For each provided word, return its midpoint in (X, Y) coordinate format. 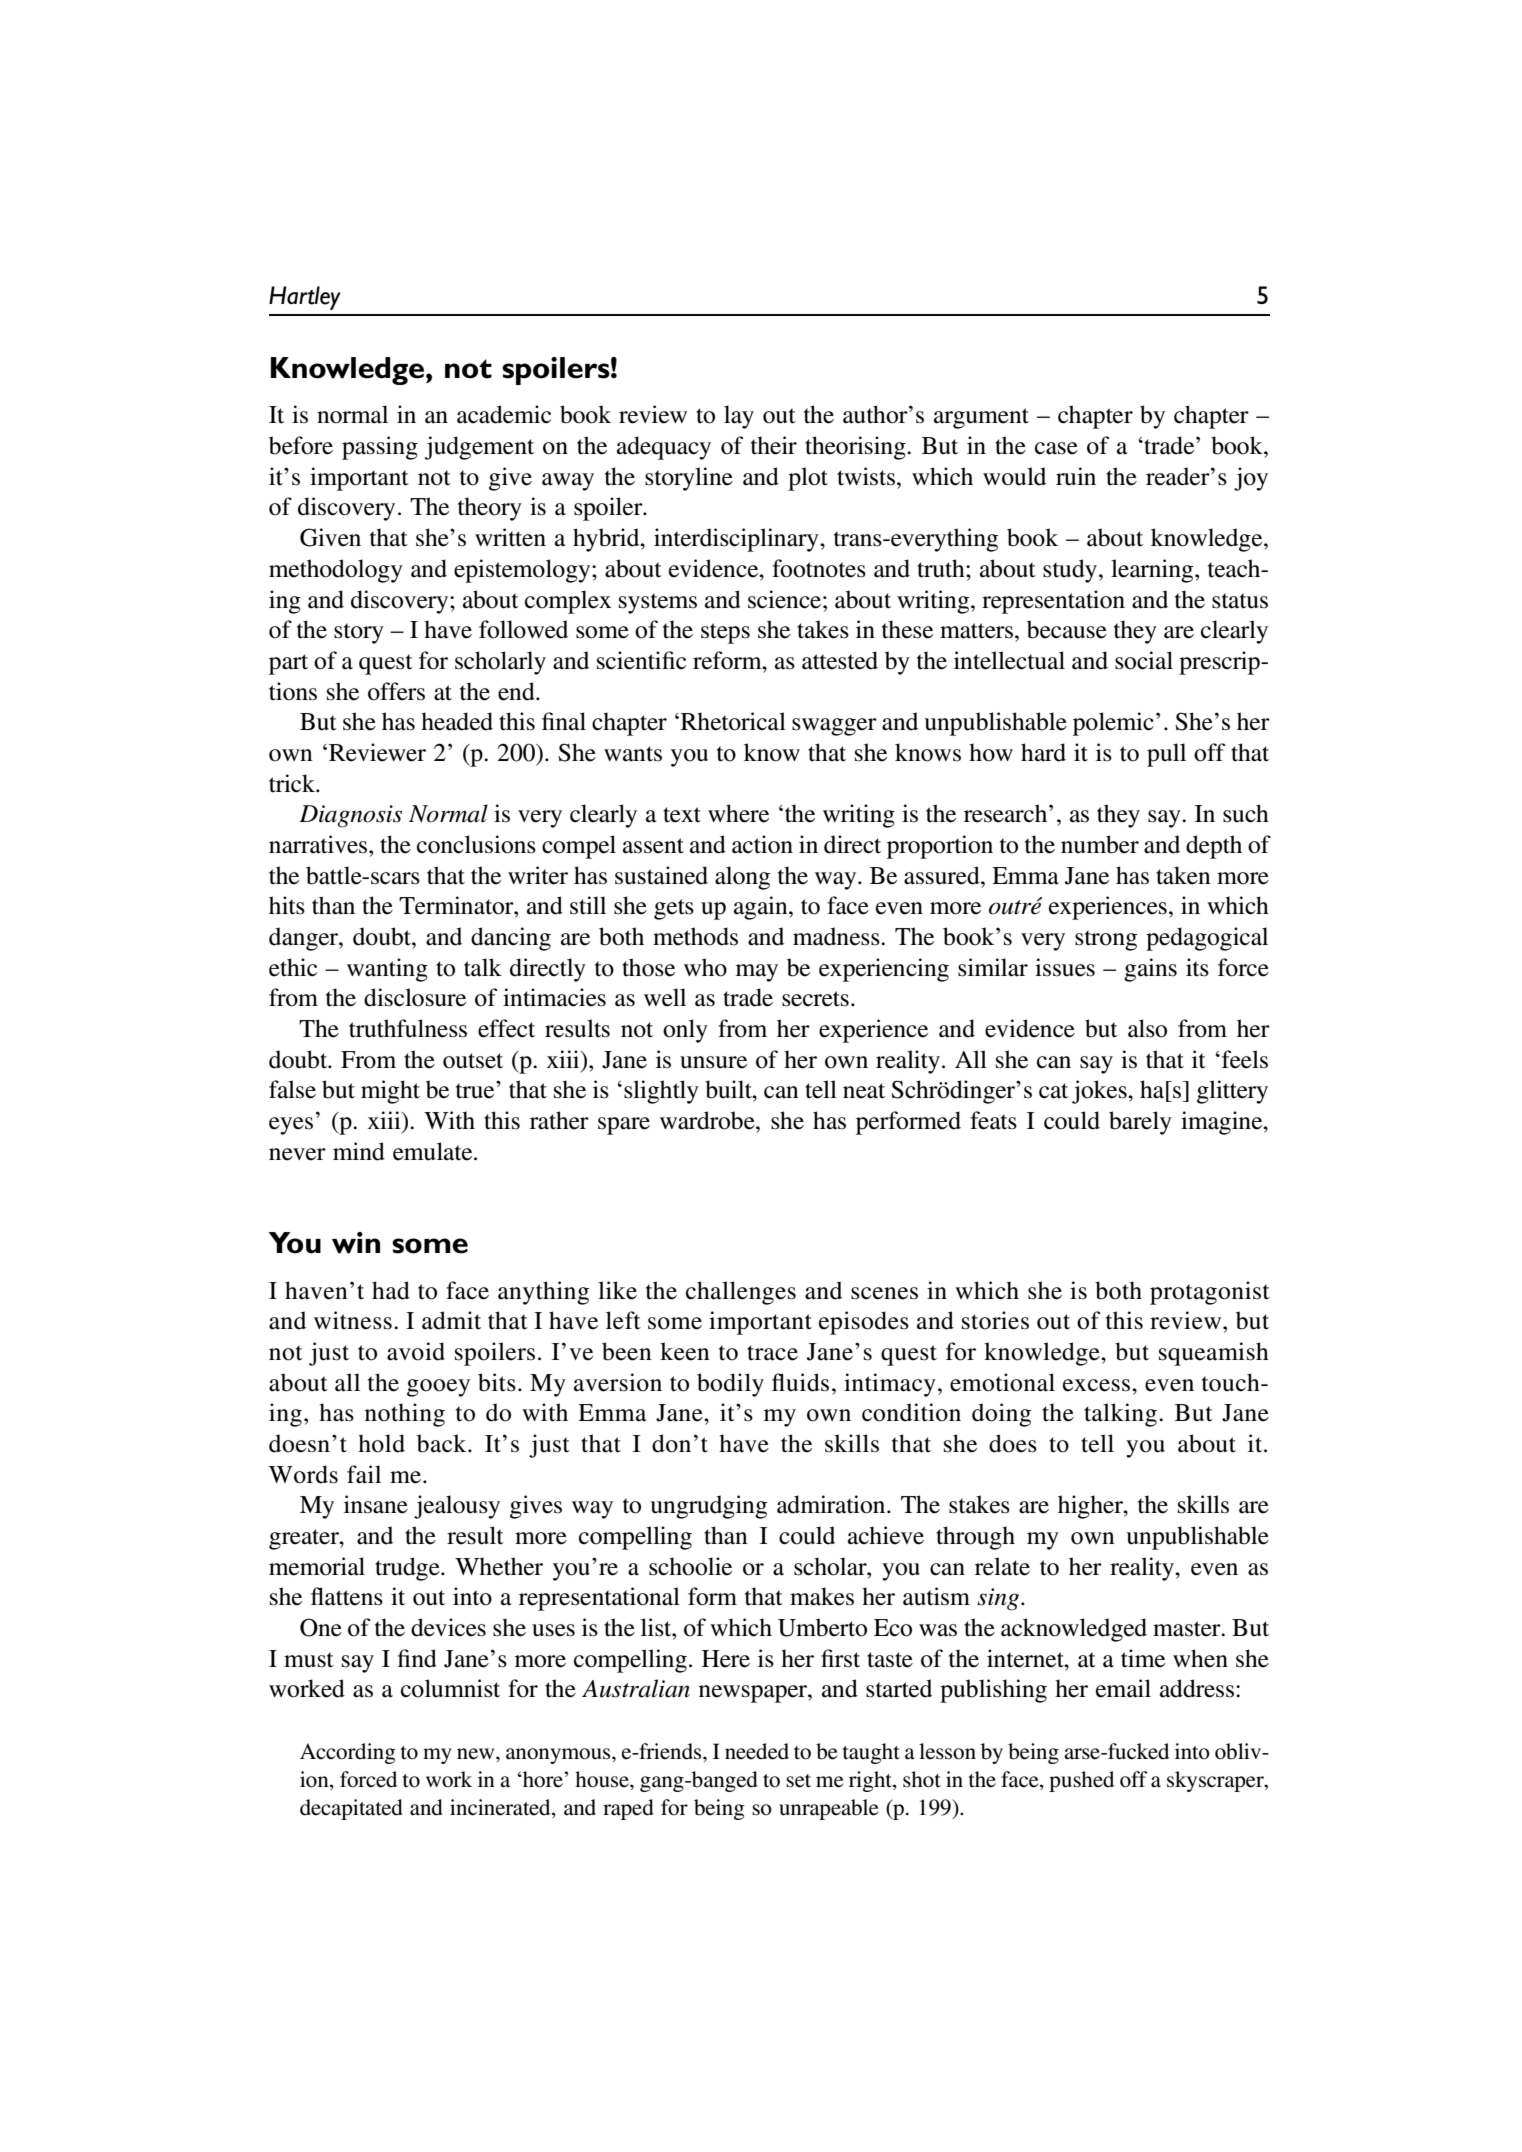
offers (396, 691)
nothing (405, 1415)
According (348, 1753)
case (1056, 448)
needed (757, 1751)
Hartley (305, 298)
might (390, 1092)
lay (739, 417)
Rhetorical (733, 721)
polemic (1113, 724)
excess (1098, 1385)
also (1147, 1028)
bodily (730, 1385)
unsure (713, 1062)
